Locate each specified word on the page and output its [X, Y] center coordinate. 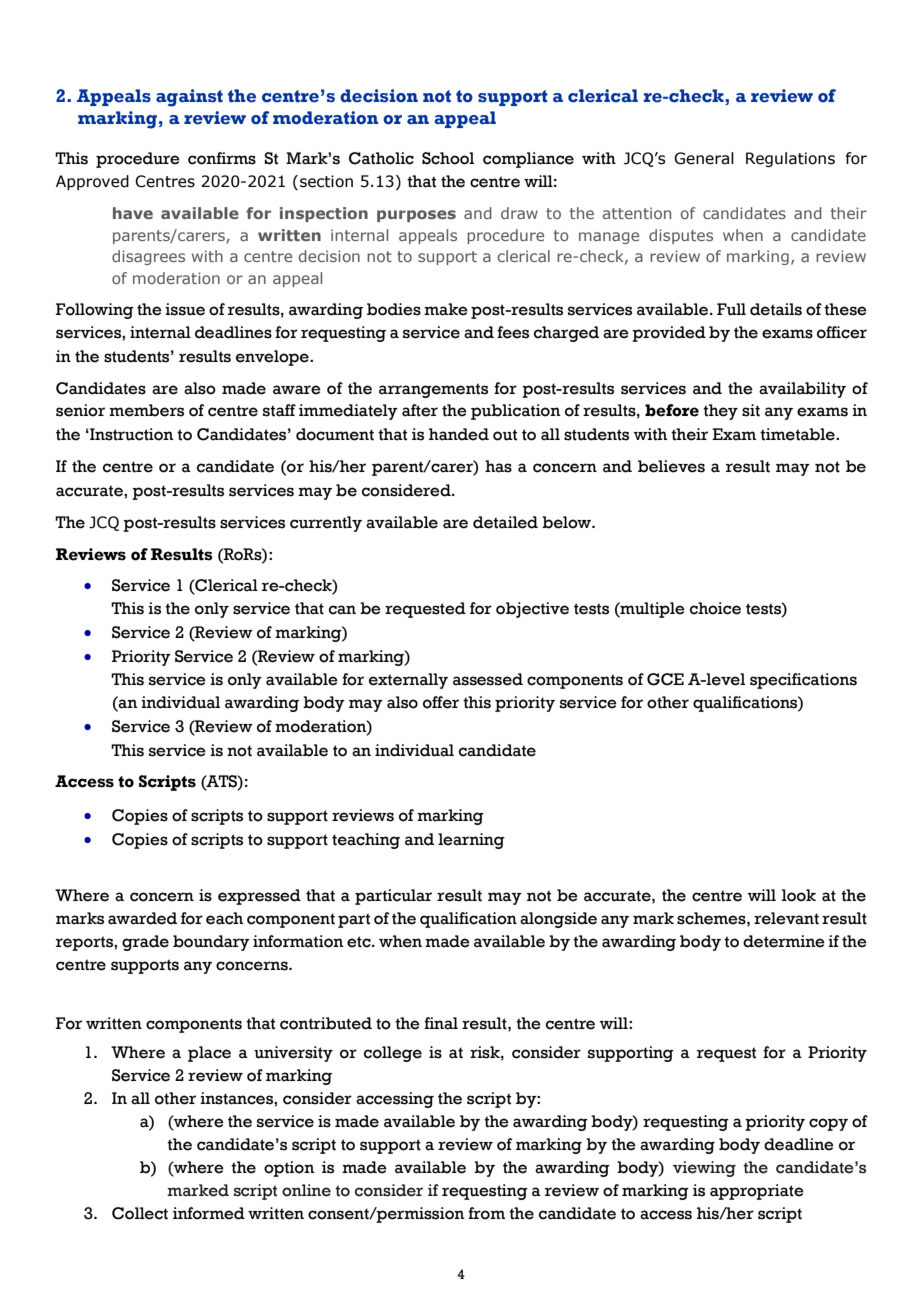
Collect [140, 1213]
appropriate [757, 1192]
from [487, 1213]
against [189, 98]
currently [326, 524]
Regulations [790, 159]
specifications [803, 681]
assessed [488, 679]
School [448, 158]
